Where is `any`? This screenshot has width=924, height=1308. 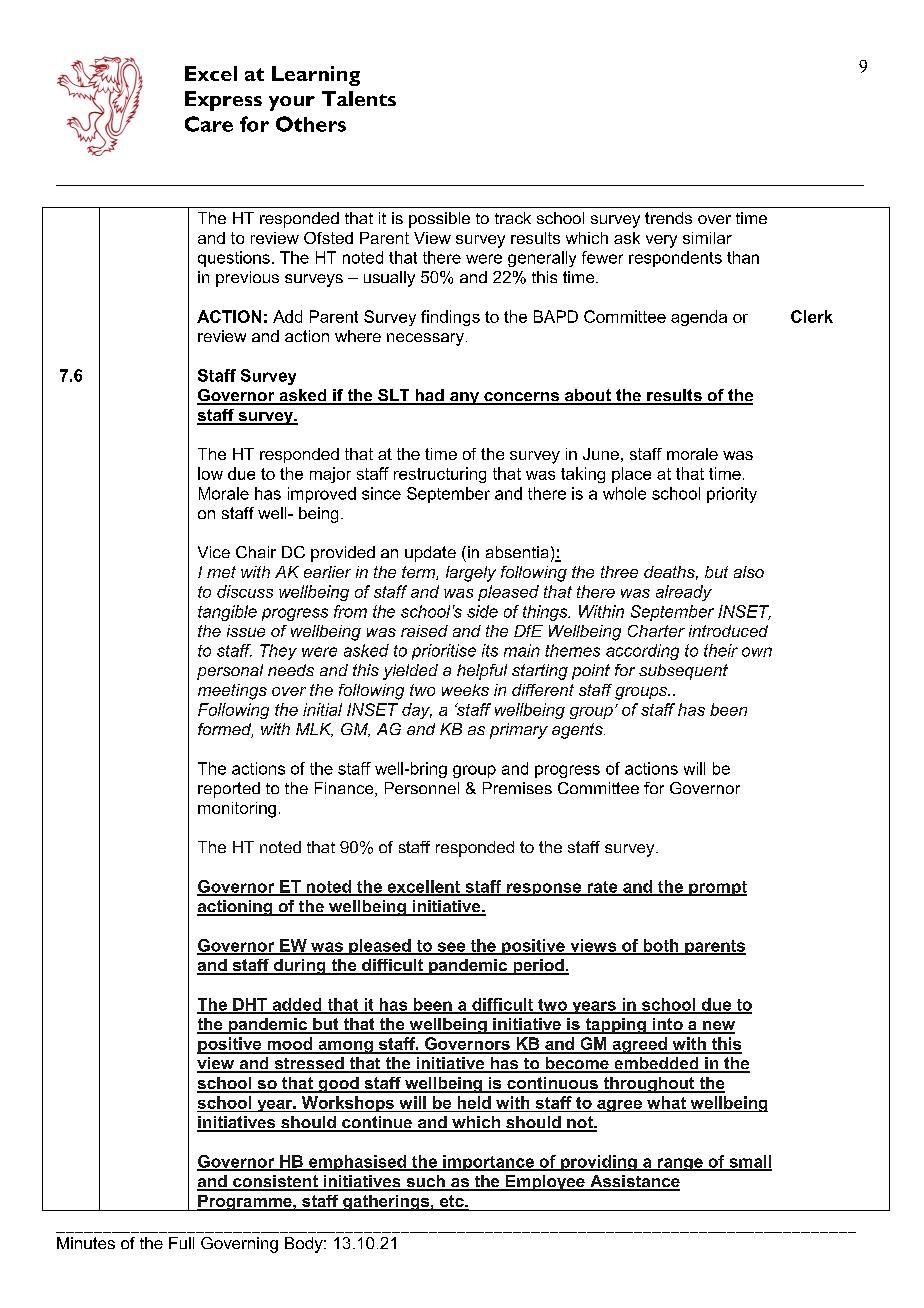 any is located at coordinates (464, 398).
